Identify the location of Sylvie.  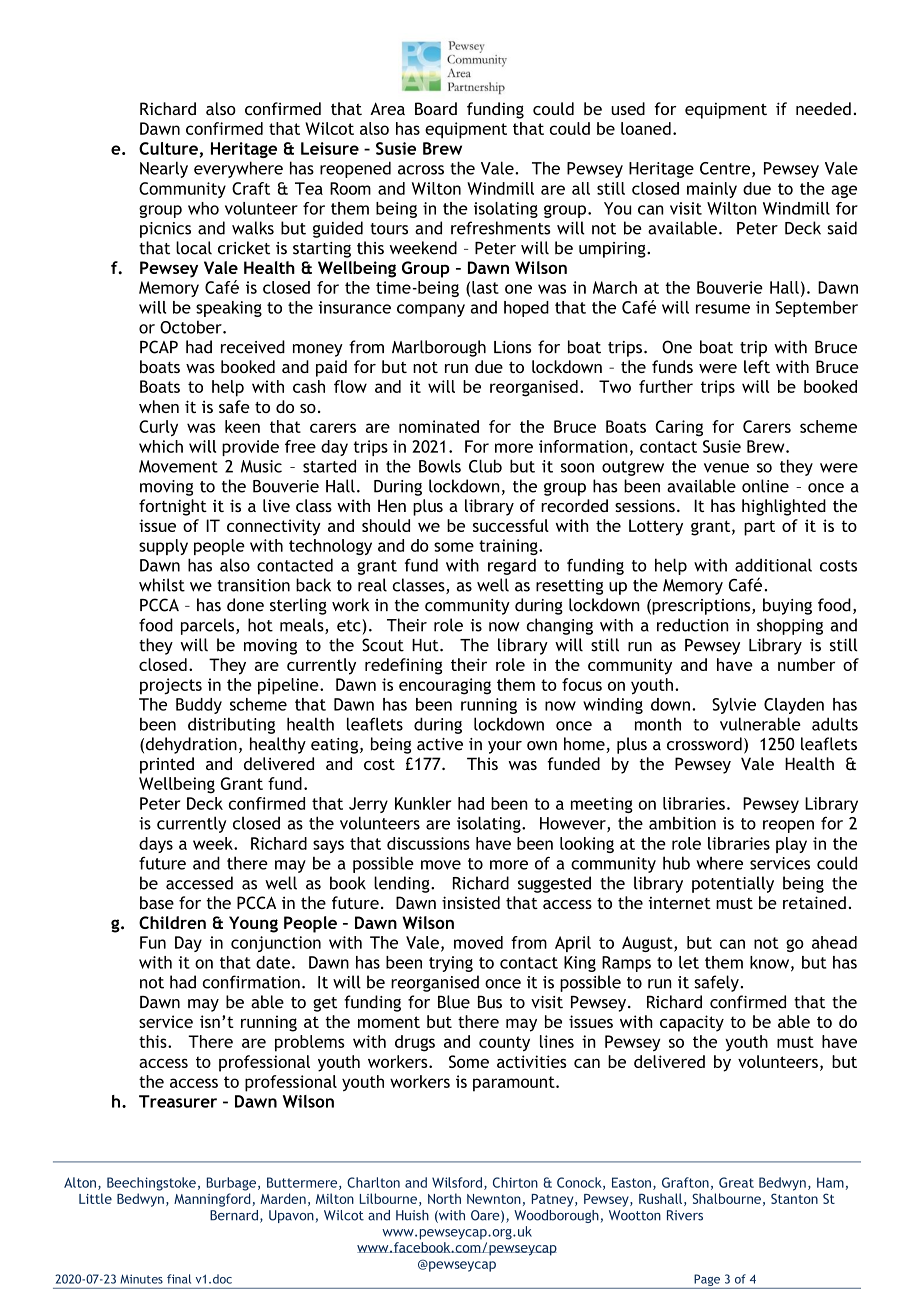
(734, 706).
